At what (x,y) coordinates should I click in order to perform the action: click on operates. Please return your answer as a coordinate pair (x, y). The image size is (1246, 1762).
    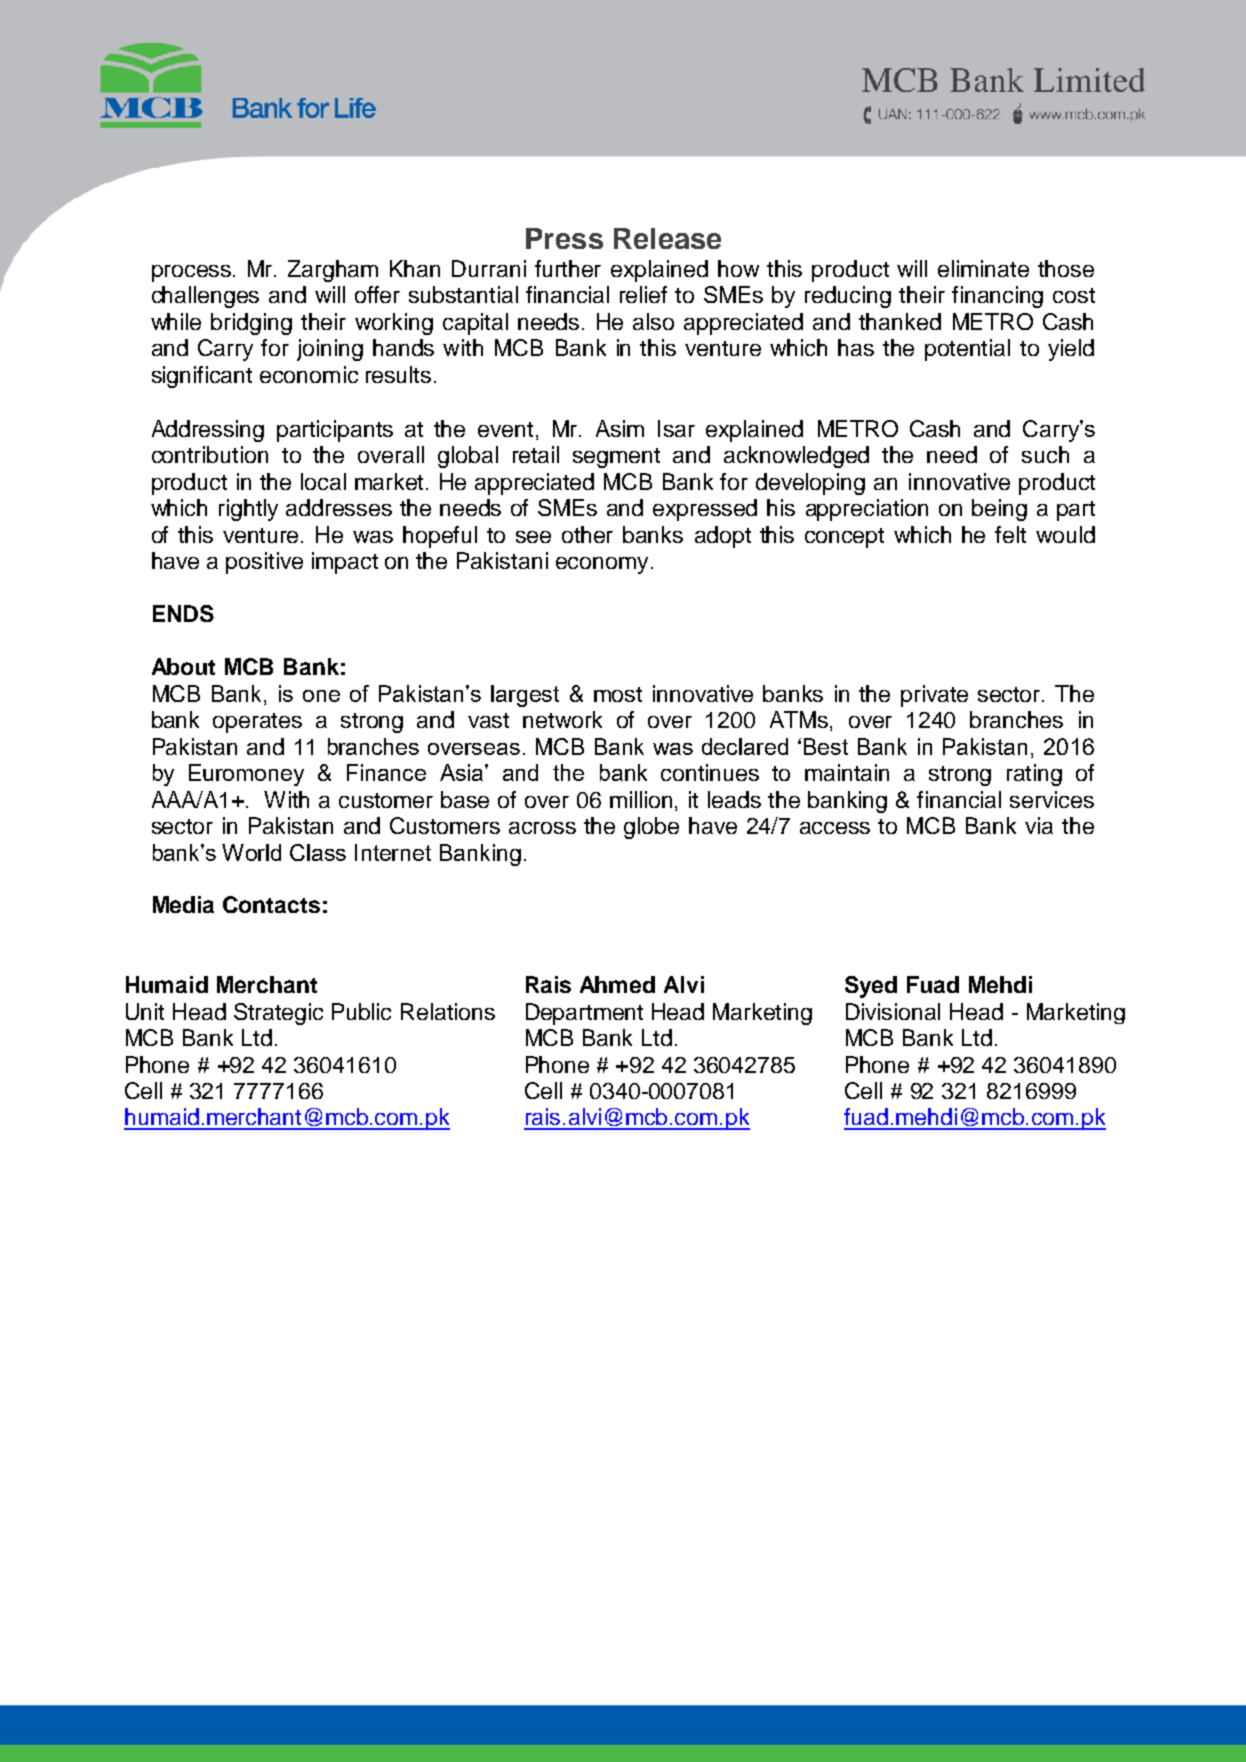
    Looking at the image, I should click on (257, 723).
